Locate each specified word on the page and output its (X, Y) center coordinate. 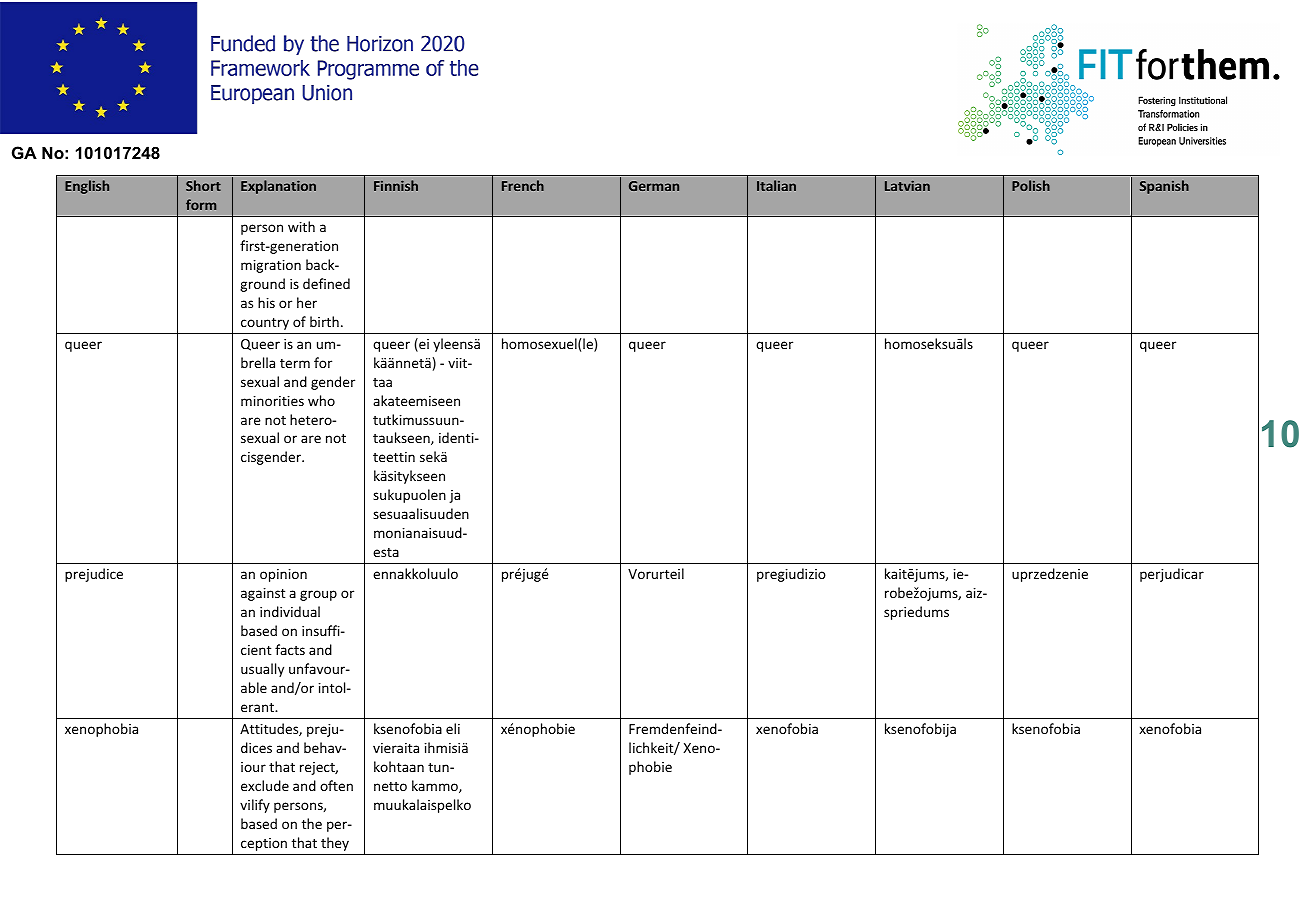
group (318, 595)
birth (324, 321)
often (336, 785)
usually (262, 670)
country (265, 324)
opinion (283, 575)
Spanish (1164, 187)
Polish (1031, 185)
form (201, 204)
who (321, 400)
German (654, 186)
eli (453, 728)
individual (290, 611)
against (263, 594)
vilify (255, 806)
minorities (272, 401)
